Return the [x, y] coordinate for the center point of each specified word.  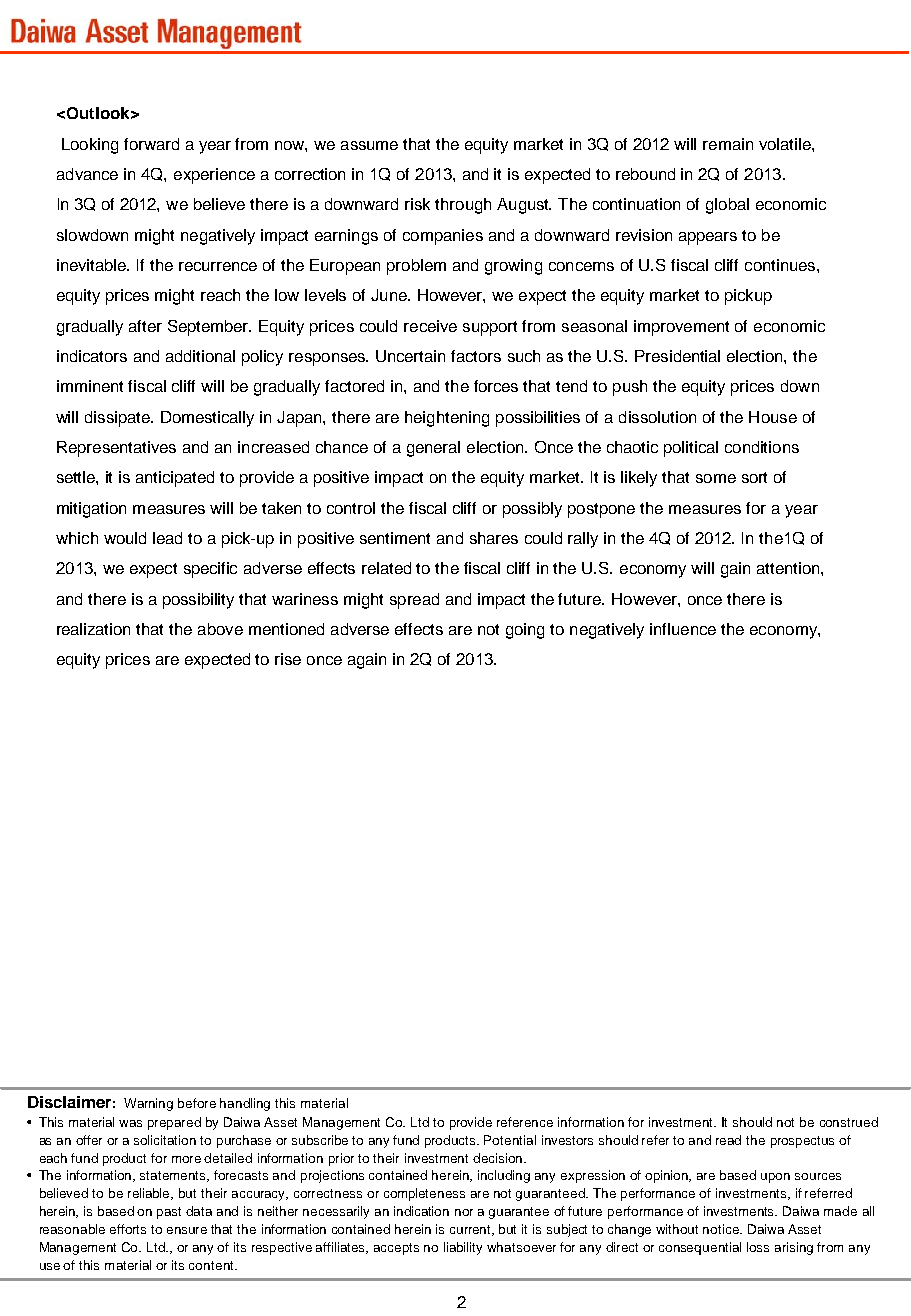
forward [151, 144]
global [727, 206]
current [472, 1230]
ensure [187, 1230]
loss [758, 1247]
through [463, 206]
